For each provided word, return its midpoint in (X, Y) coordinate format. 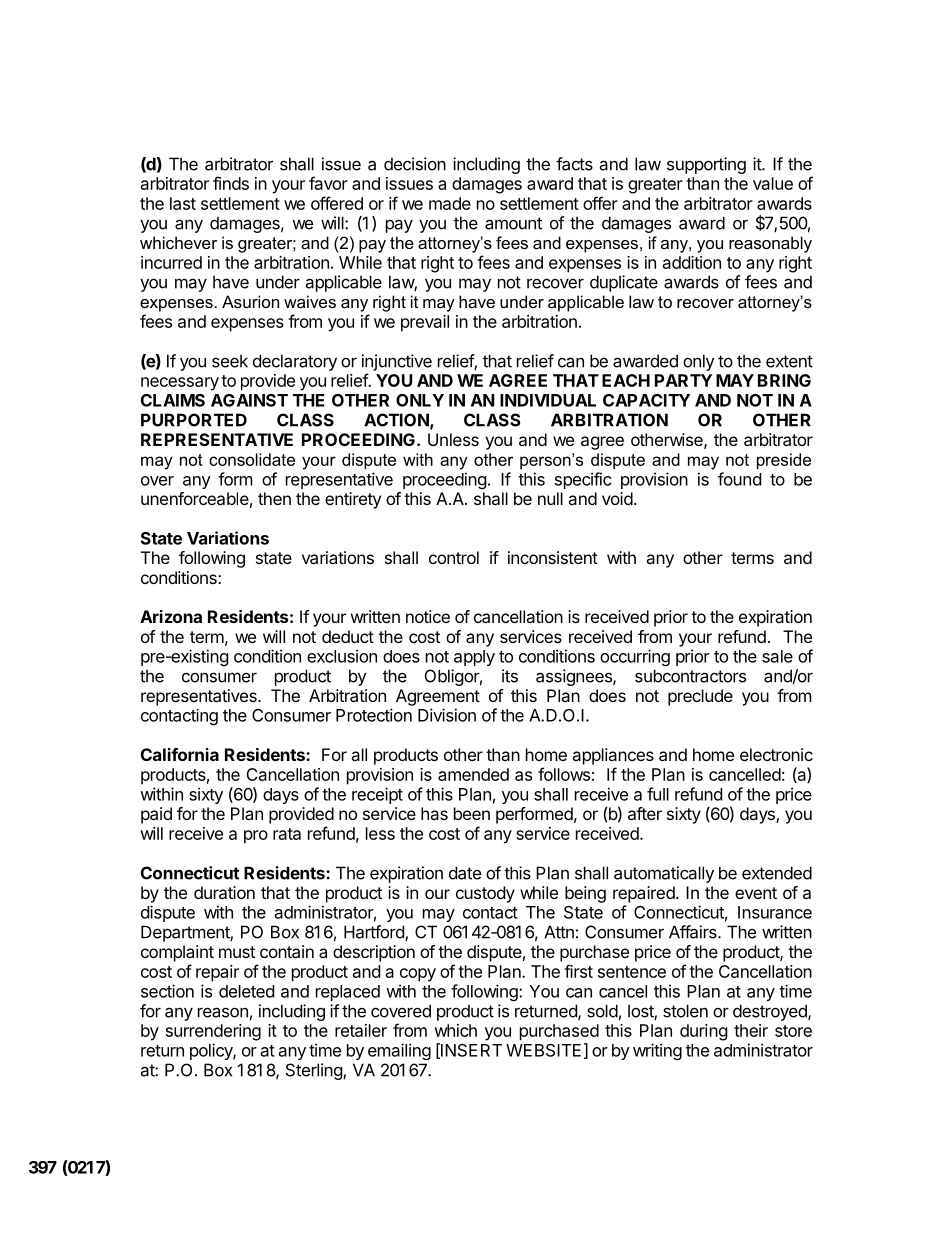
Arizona (171, 616)
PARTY (683, 380)
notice (428, 616)
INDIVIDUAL (548, 400)
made (450, 203)
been (472, 813)
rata (287, 834)
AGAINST (249, 400)
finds (231, 183)
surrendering (213, 1032)
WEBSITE (543, 1050)
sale (777, 656)
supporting (706, 165)
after (645, 813)
